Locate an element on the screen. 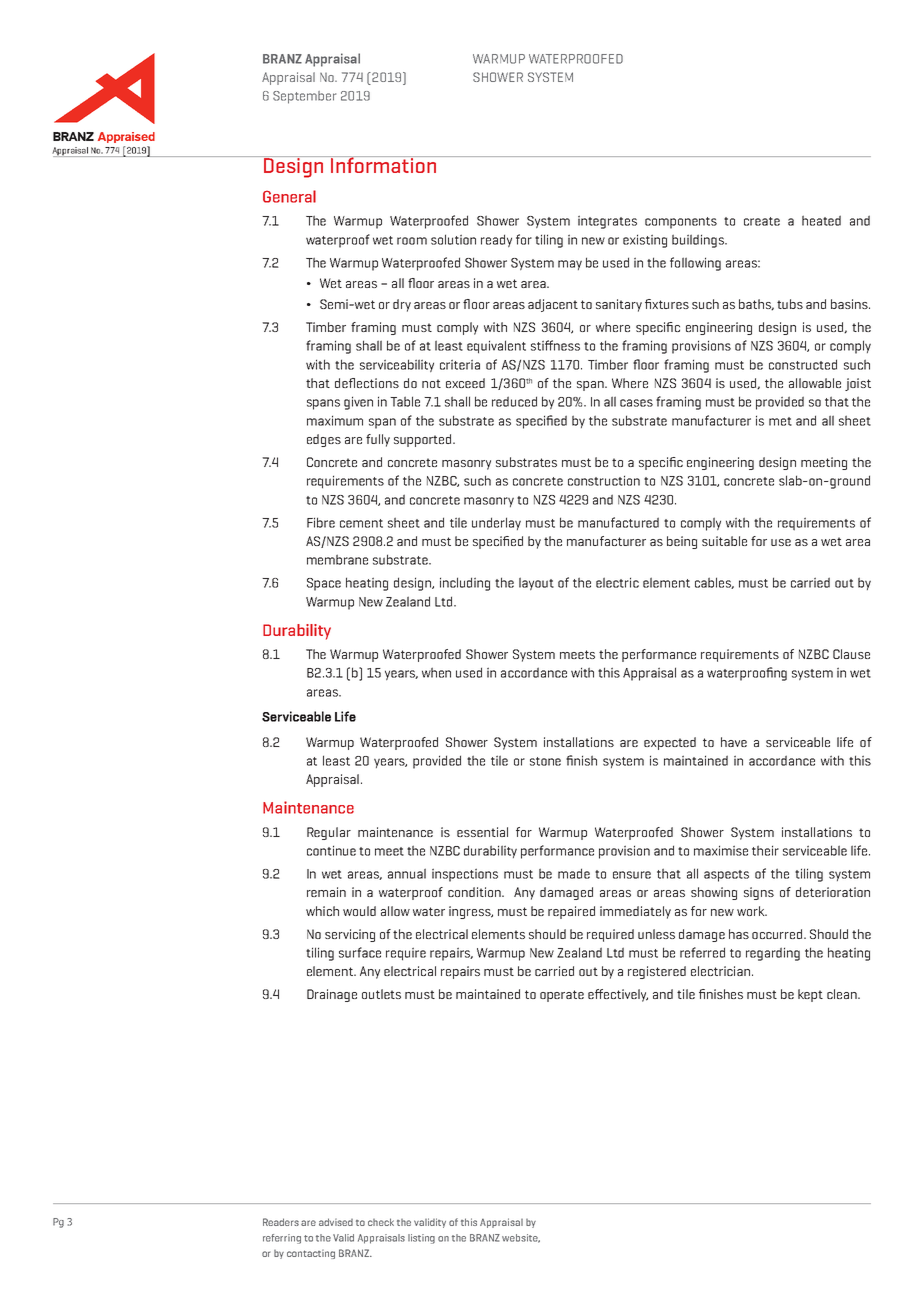 This screenshot has height=1308, width=924. made is located at coordinates (574, 873).
